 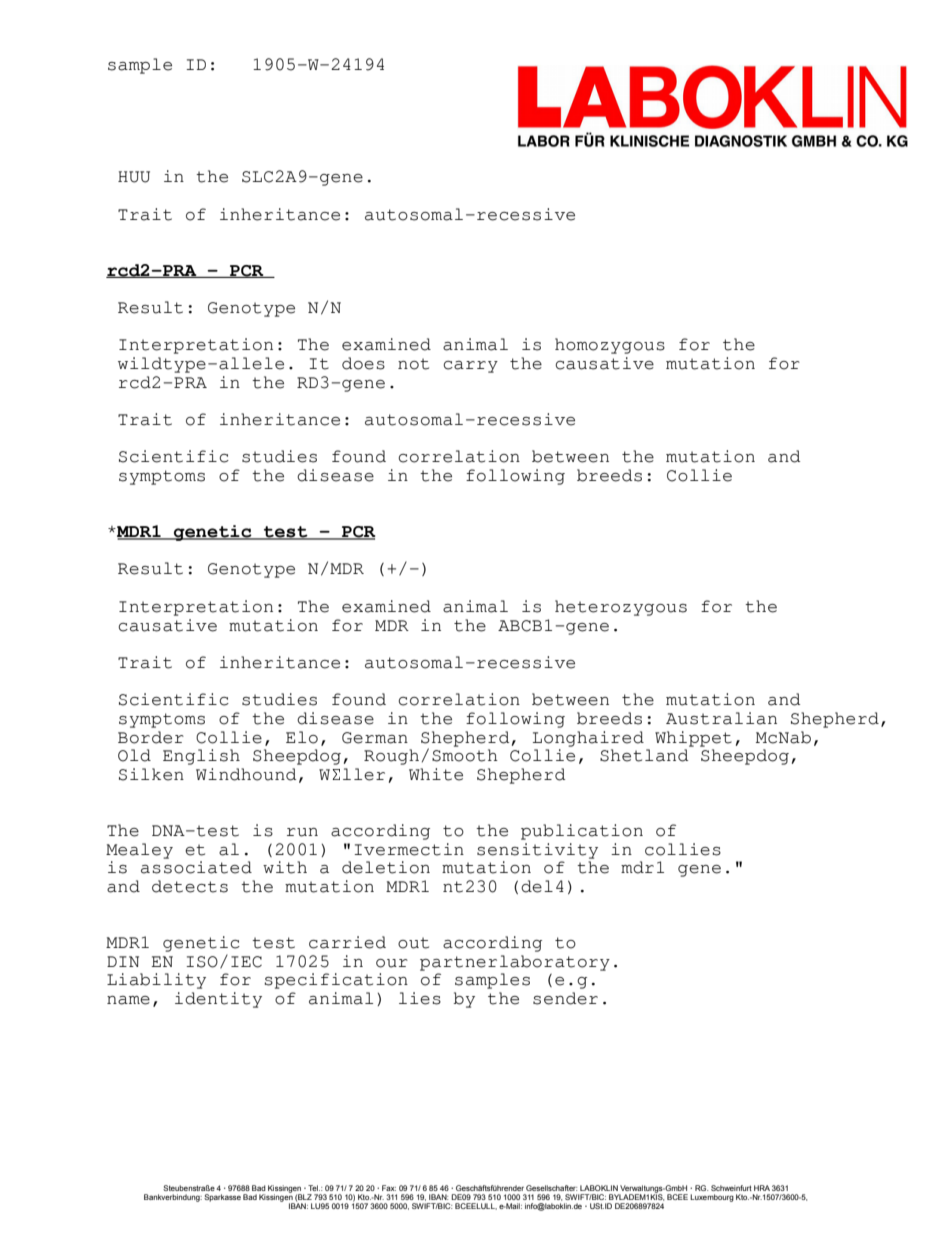 What do you see at coordinates (565, 998) in the page?
I see `sender` at bounding box center [565, 998].
